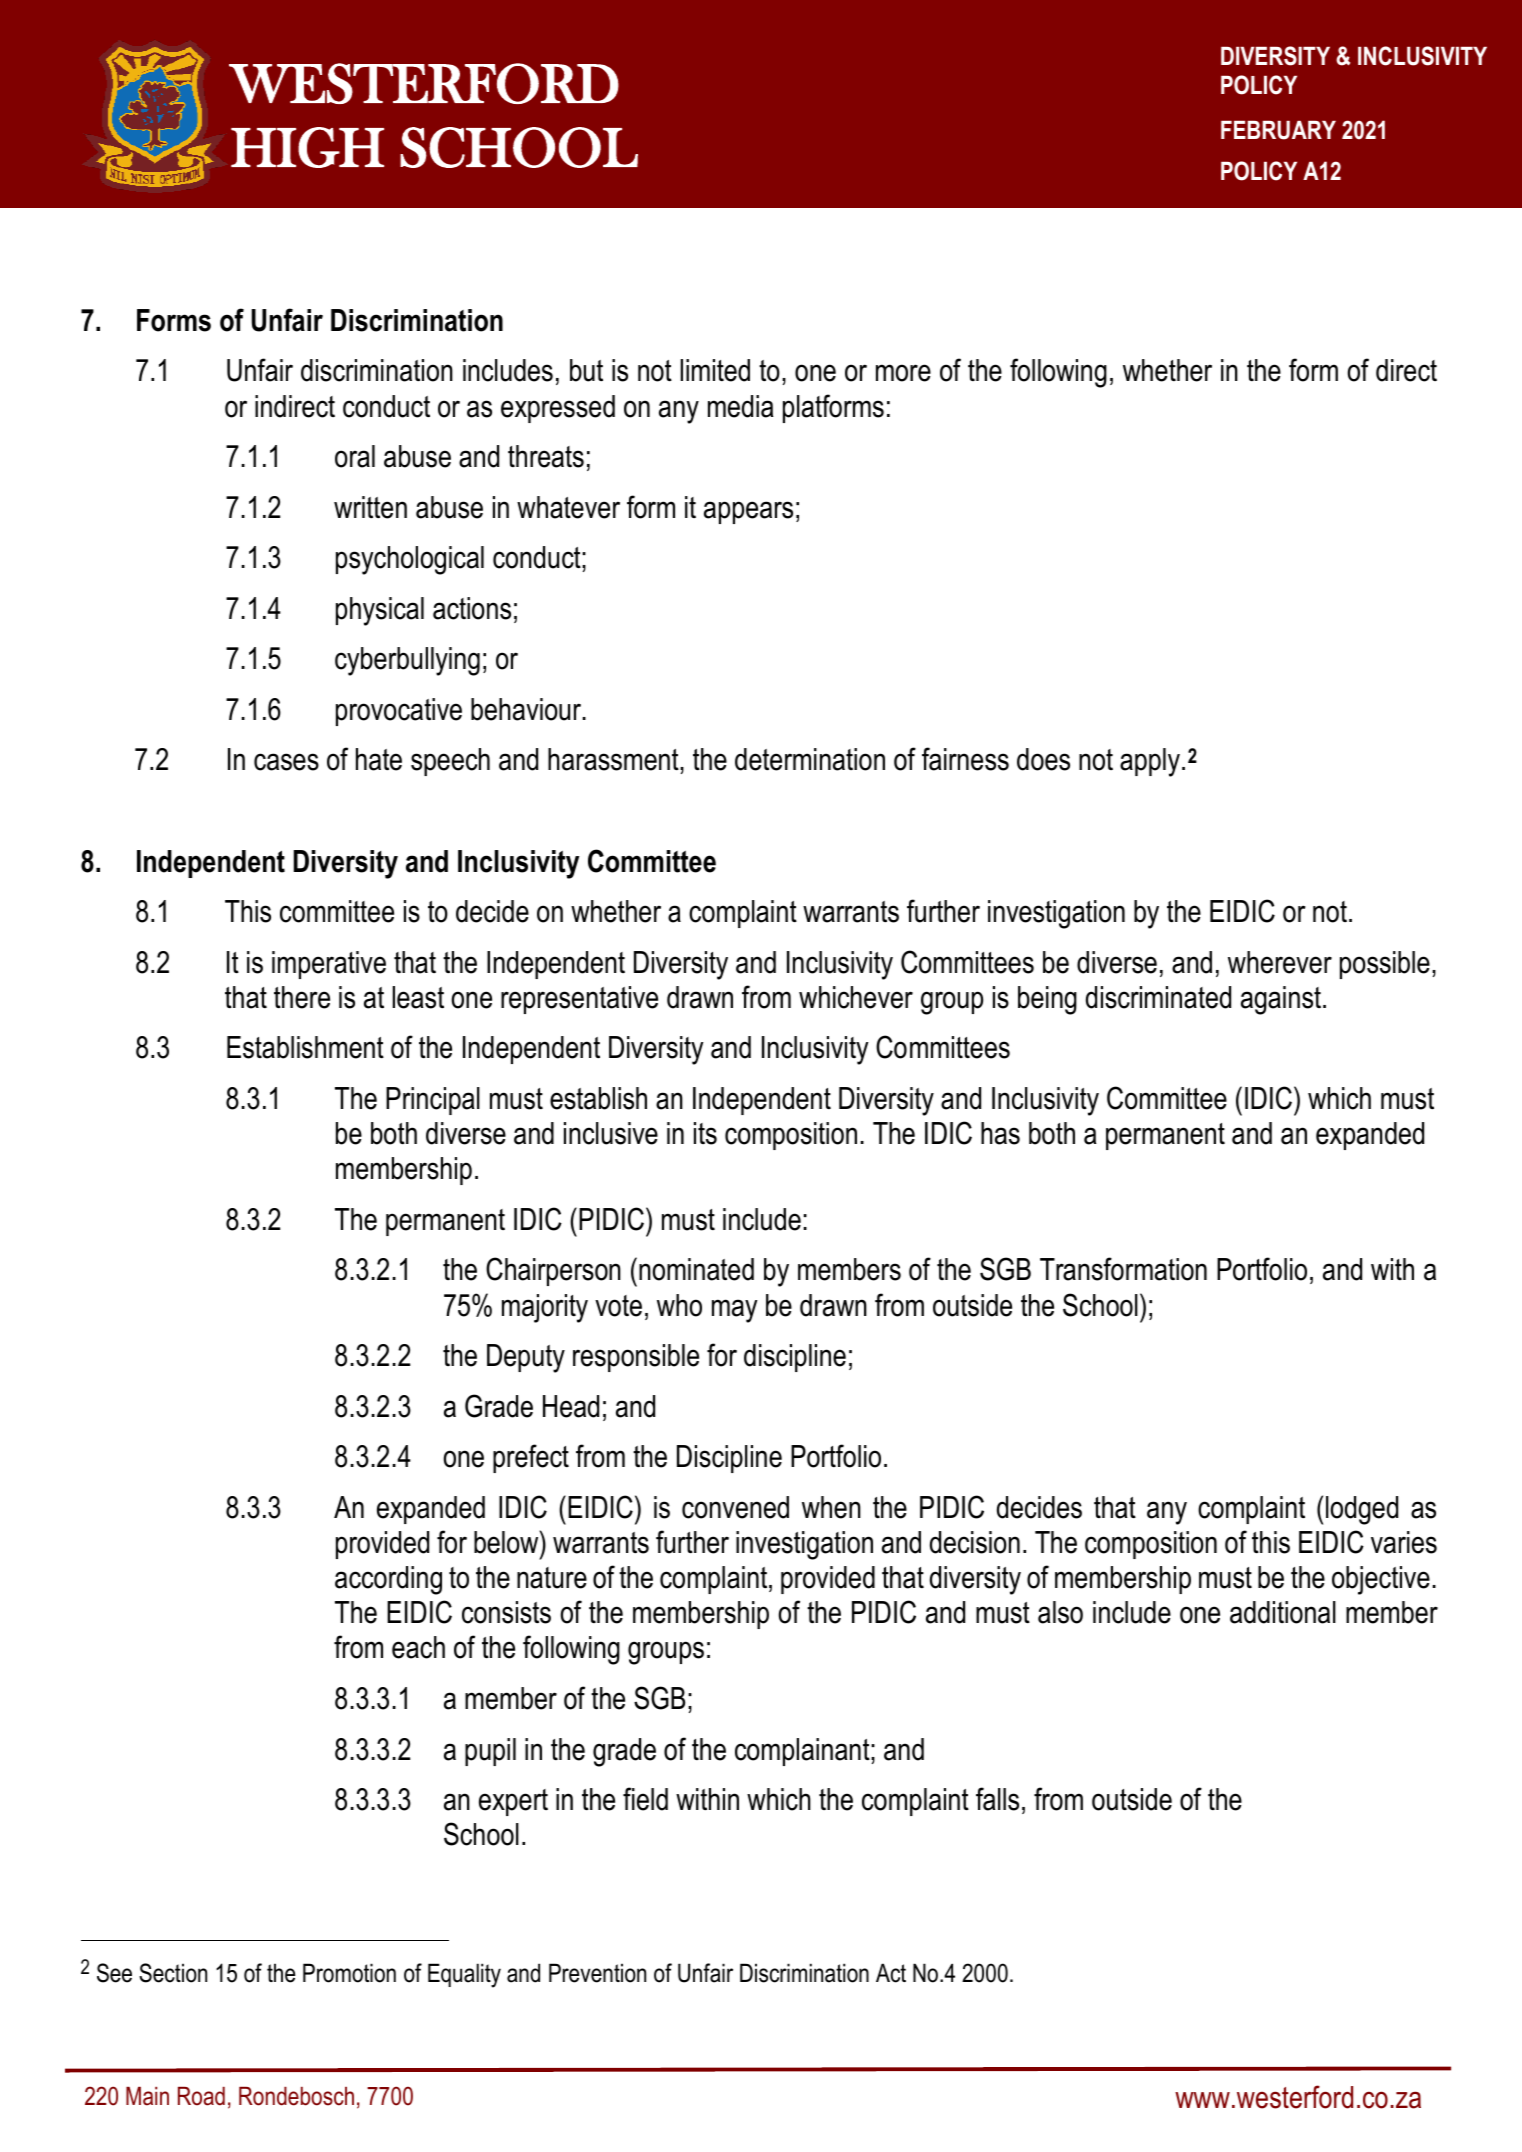  What do you see at coordinates (1278, 130) in the page?
I see `FEBRUARY` at bounding box center [1278, 130].
